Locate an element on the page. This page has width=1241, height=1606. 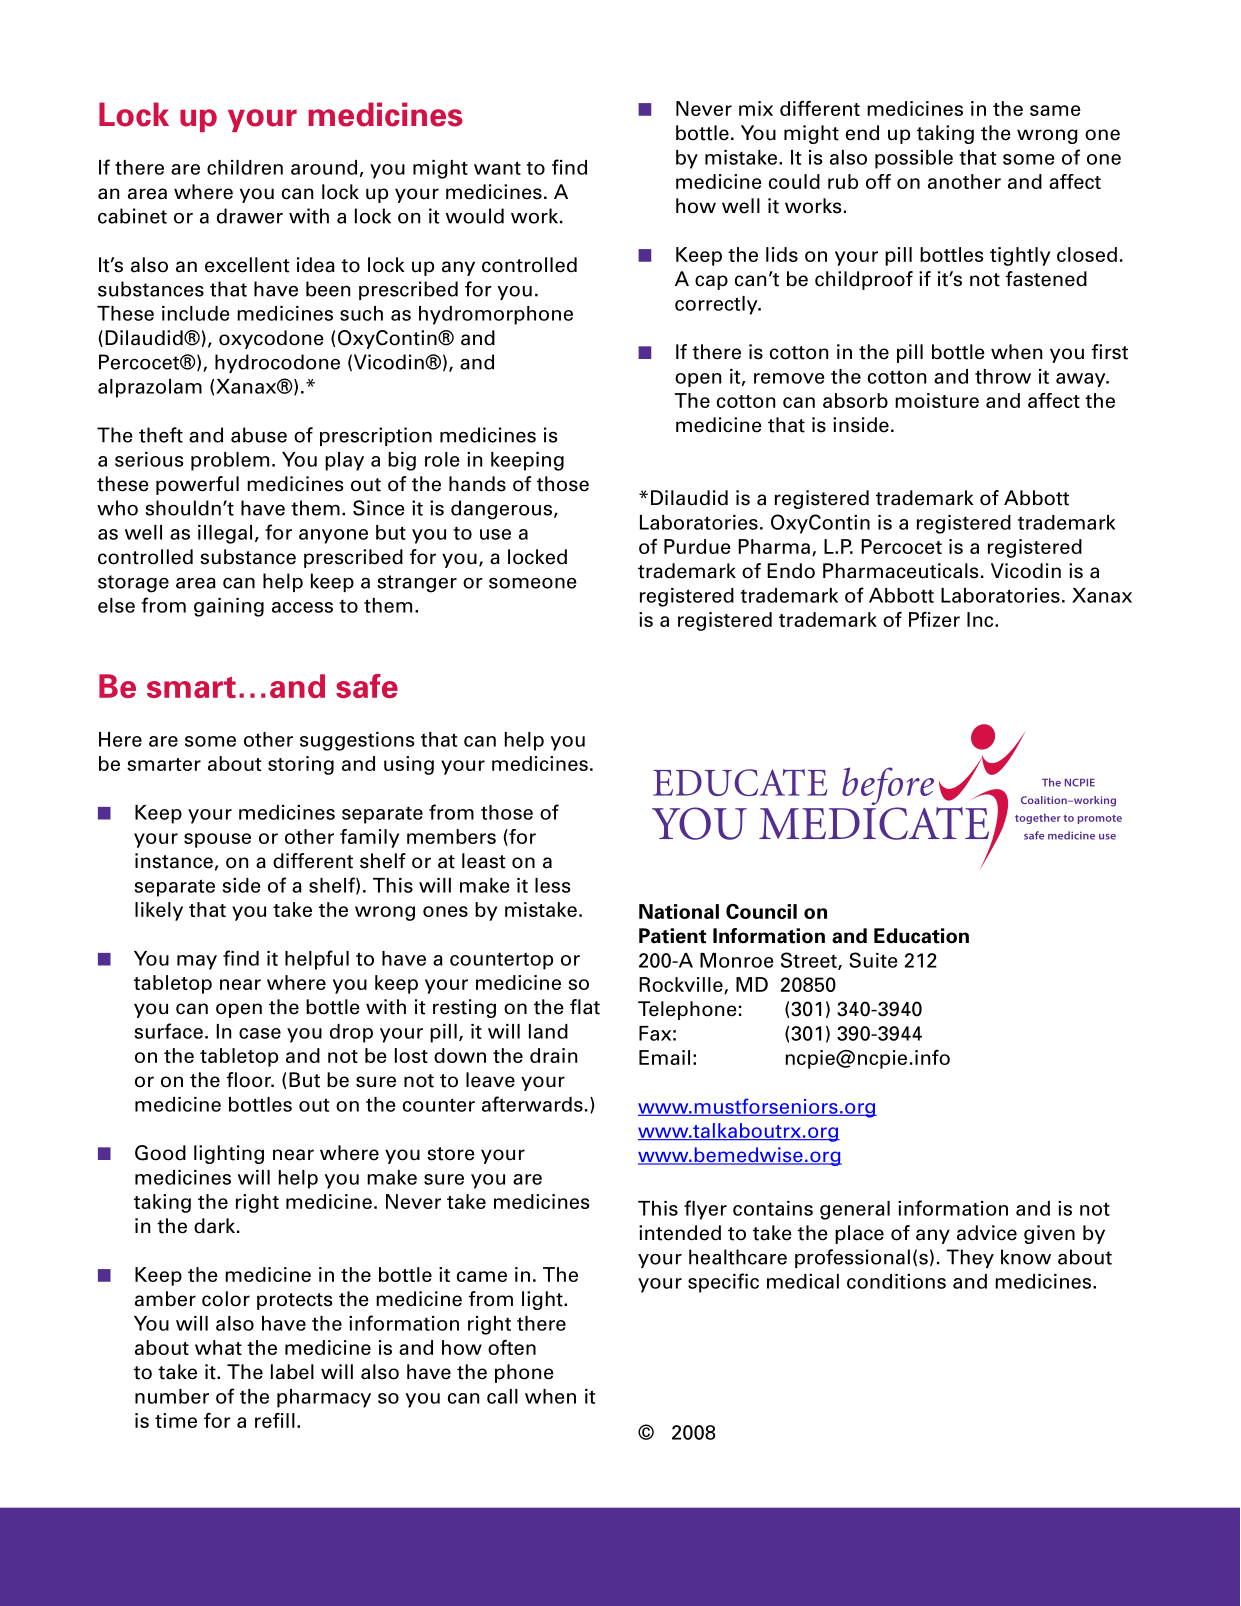
Purdue is located at coordinates (697, 546).
